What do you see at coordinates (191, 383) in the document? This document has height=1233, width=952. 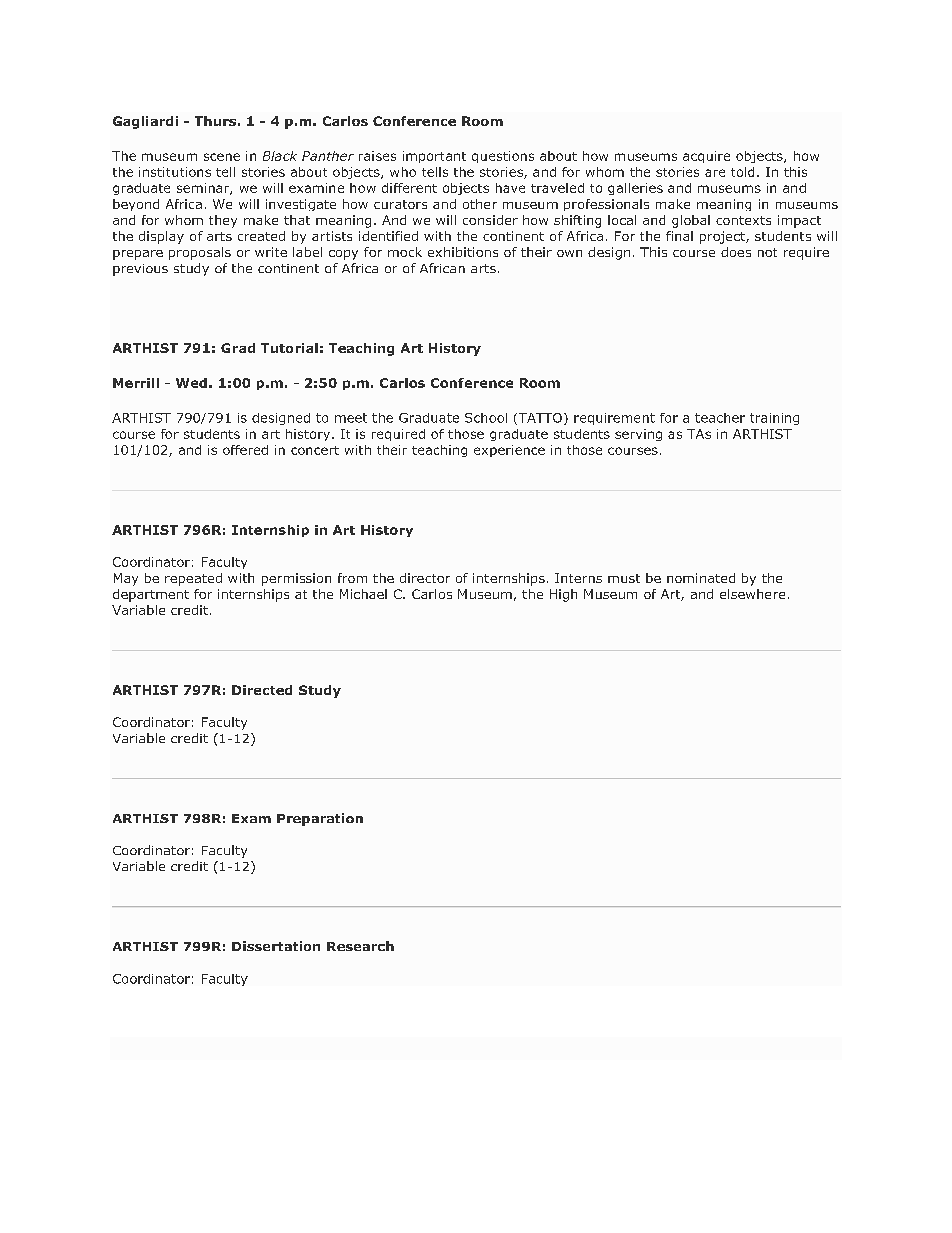 I see `Wed` at bounding box center [191, 383].
